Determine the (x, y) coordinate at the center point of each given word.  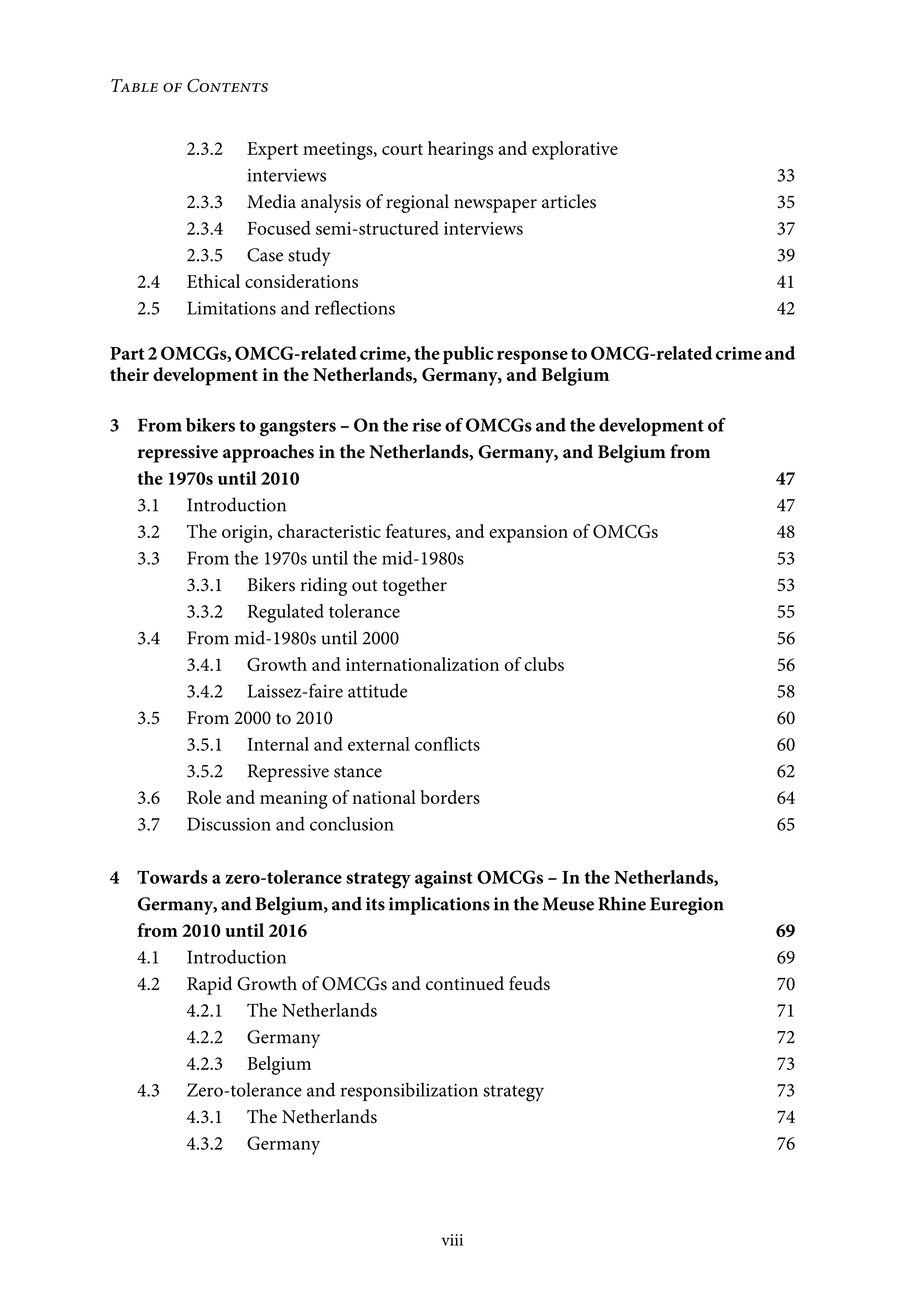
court (402, 149)
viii (452, 1240)
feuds (529, 983)
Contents (227, 86)
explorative (575, 150)
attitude (377, 690)
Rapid (209, 985)
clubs (544, 664)
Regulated (285, 613)
